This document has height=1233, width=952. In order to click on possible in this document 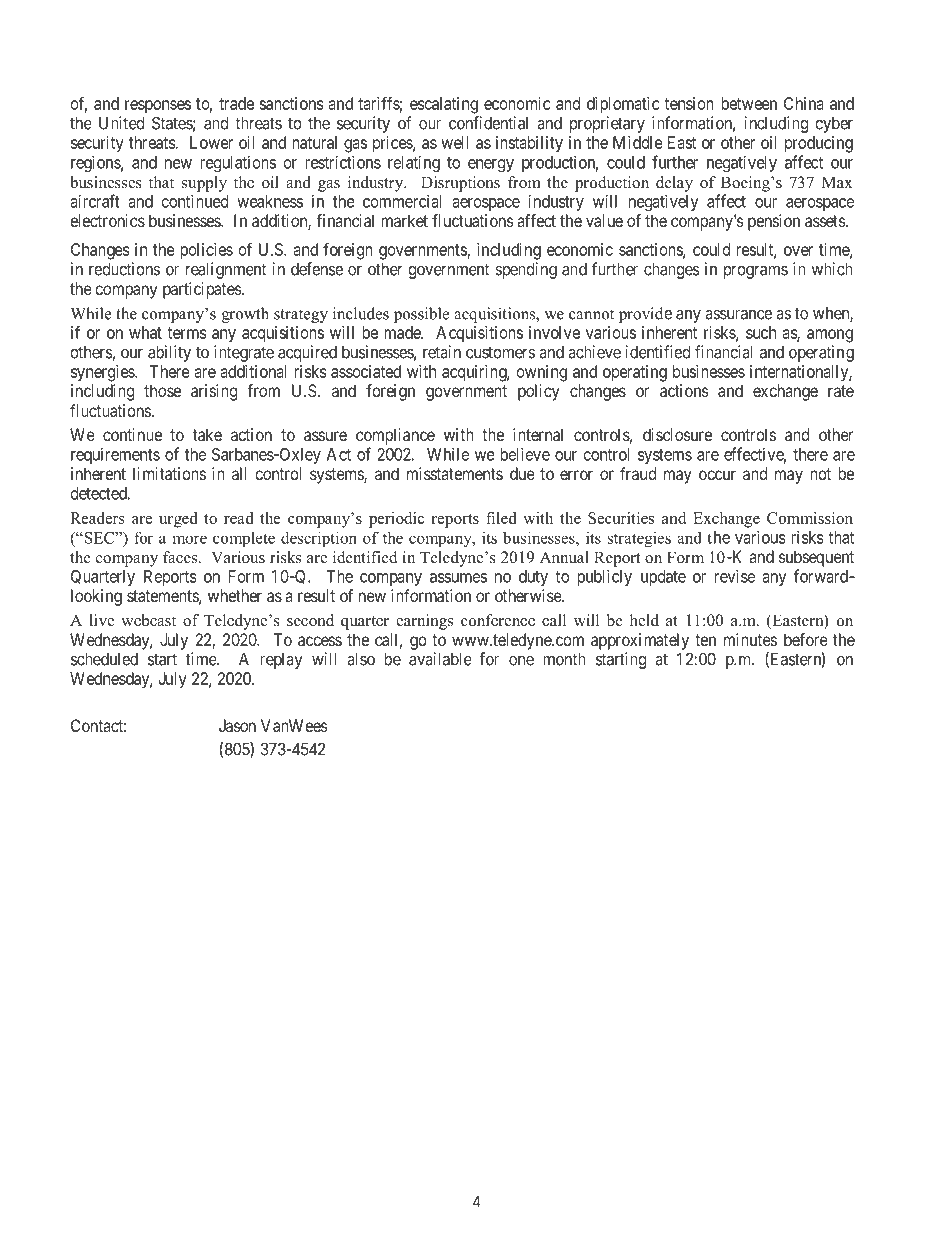, I will do `click(421, 315)`.
